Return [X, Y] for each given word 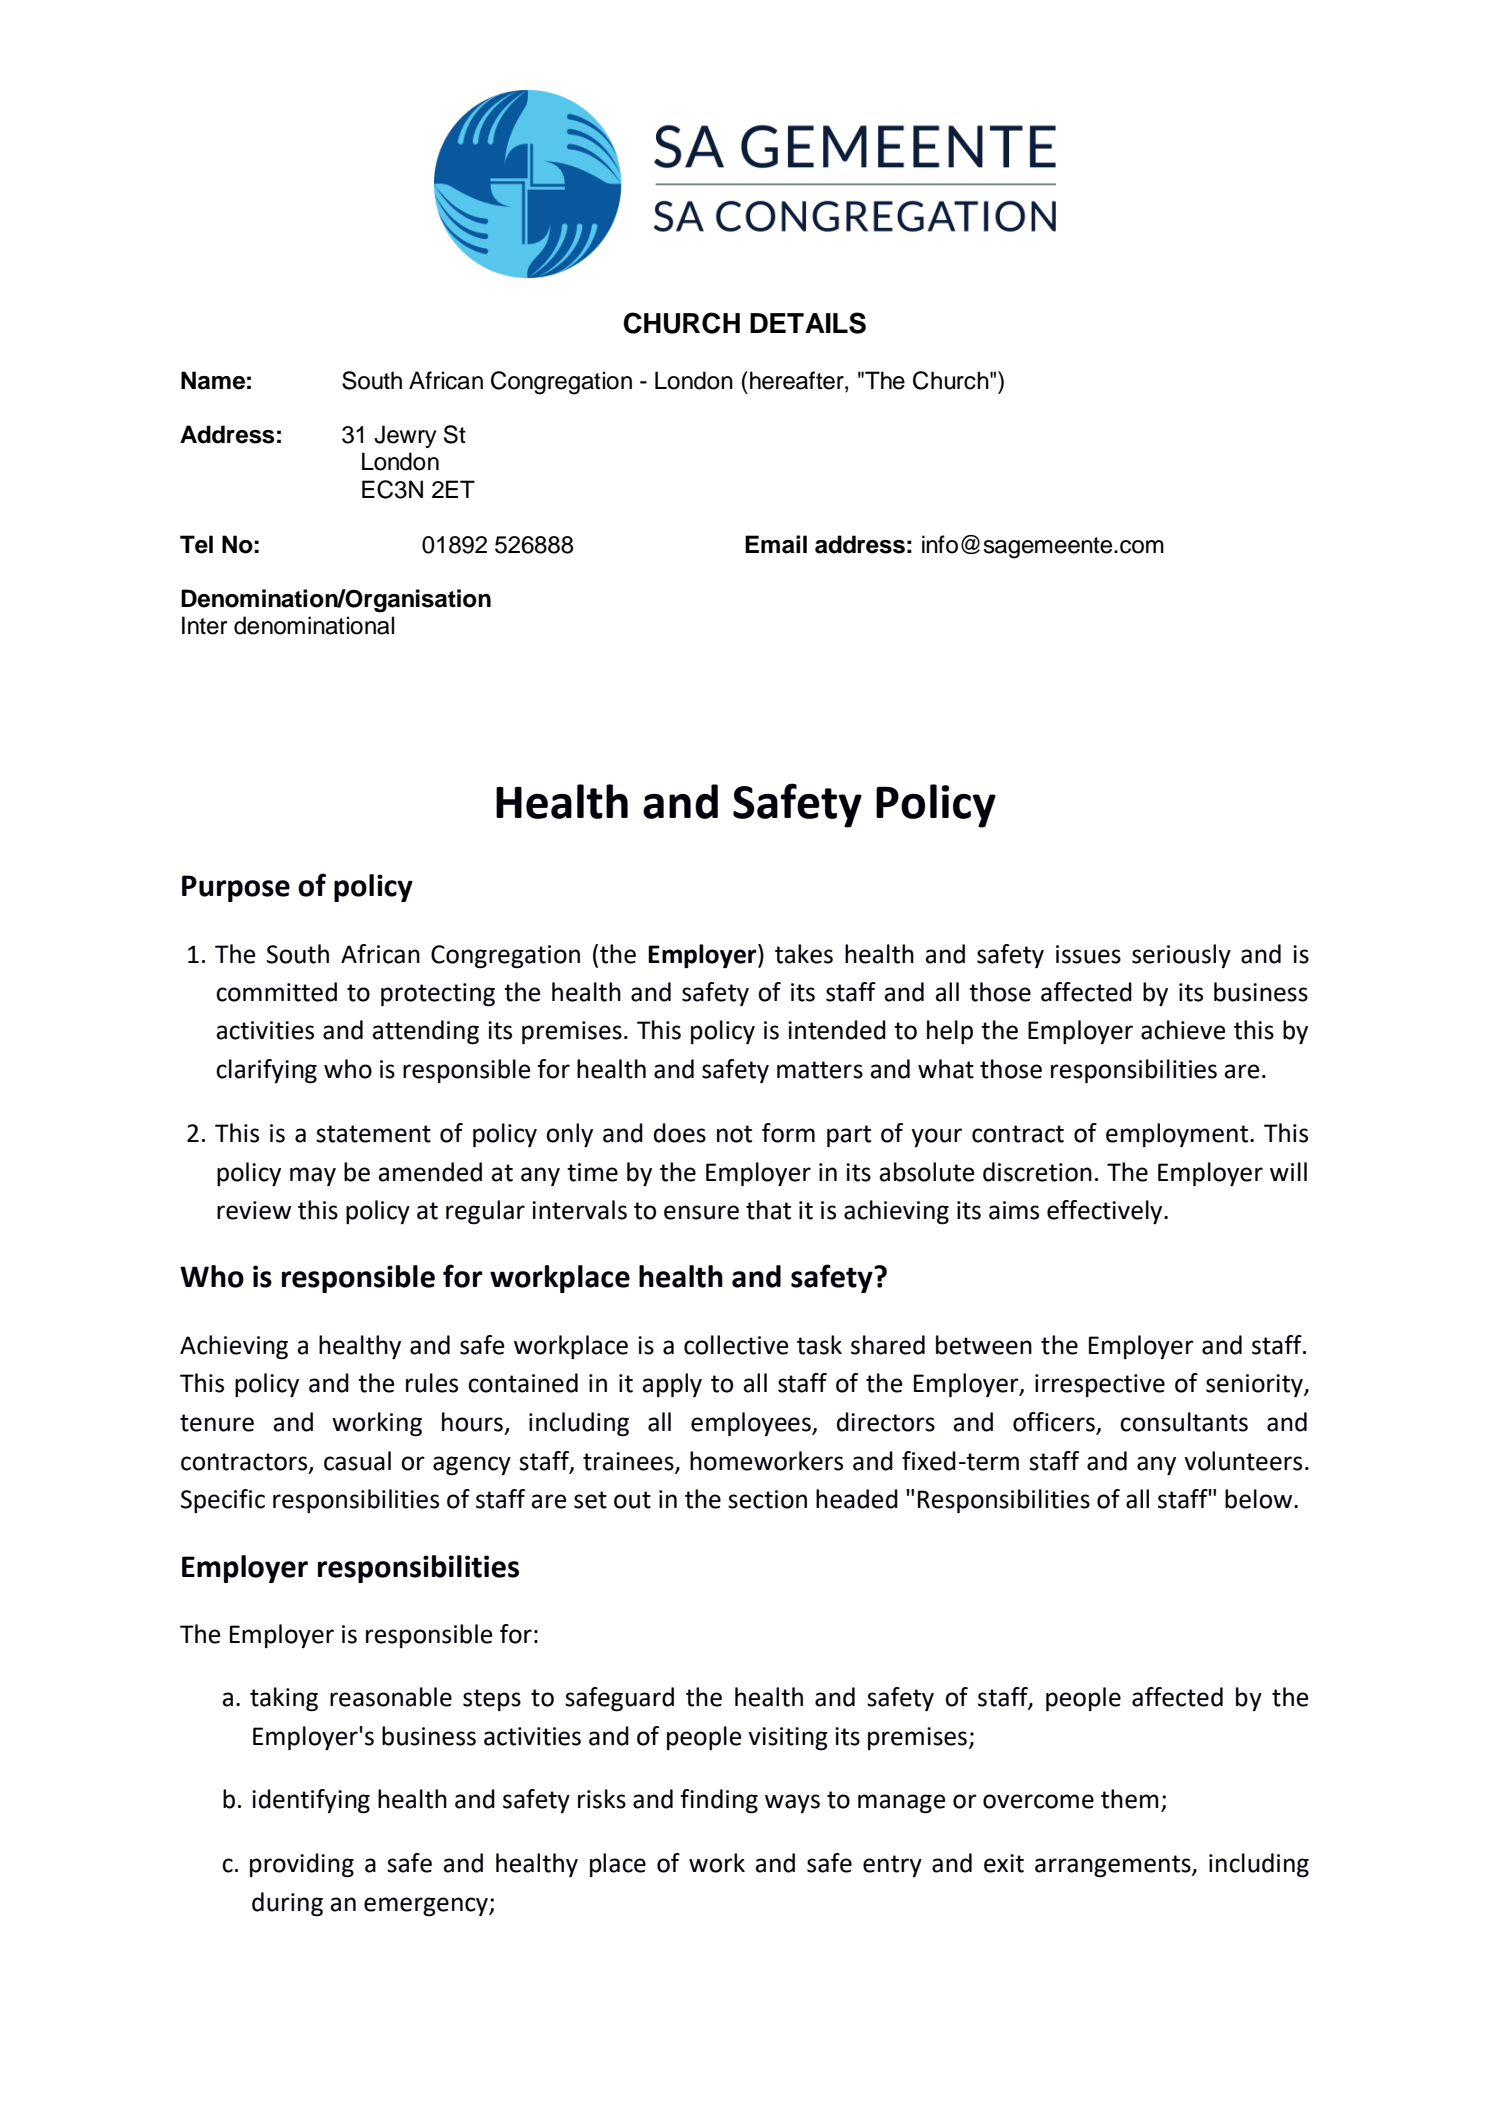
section [767, 1499]
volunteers [1243, 1461]
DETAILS [808, 323]
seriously [1181, 956]
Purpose [236, 888]
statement [373, 1134]
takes [804, 954]
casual [357, 1461]
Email [776, 544]
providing [302, 1865]
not [734, 1134]
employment [1178, 1135]
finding [719, 1801]
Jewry [405, 436]
